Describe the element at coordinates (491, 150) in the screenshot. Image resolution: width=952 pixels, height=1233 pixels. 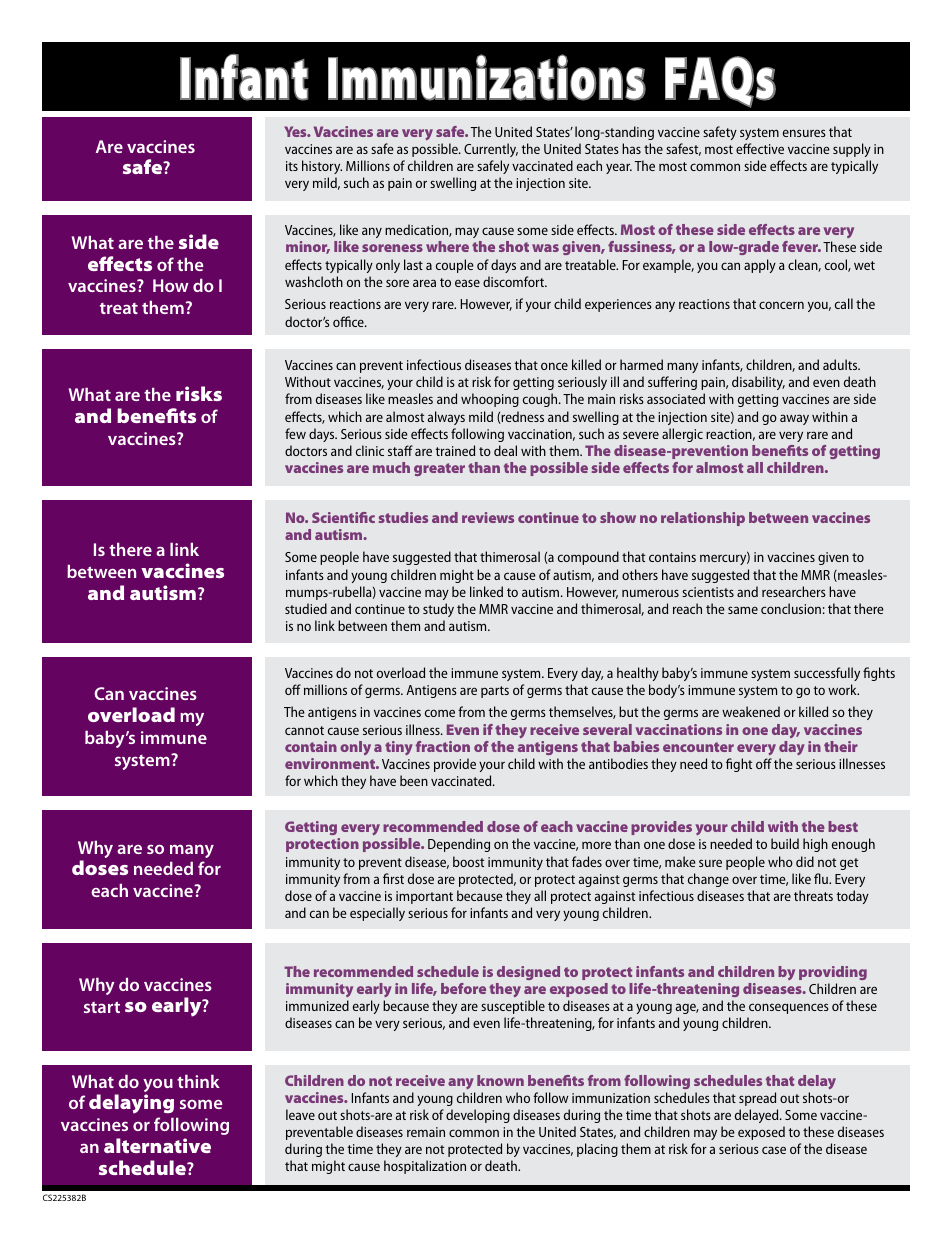
I see `Currently` at that location.
